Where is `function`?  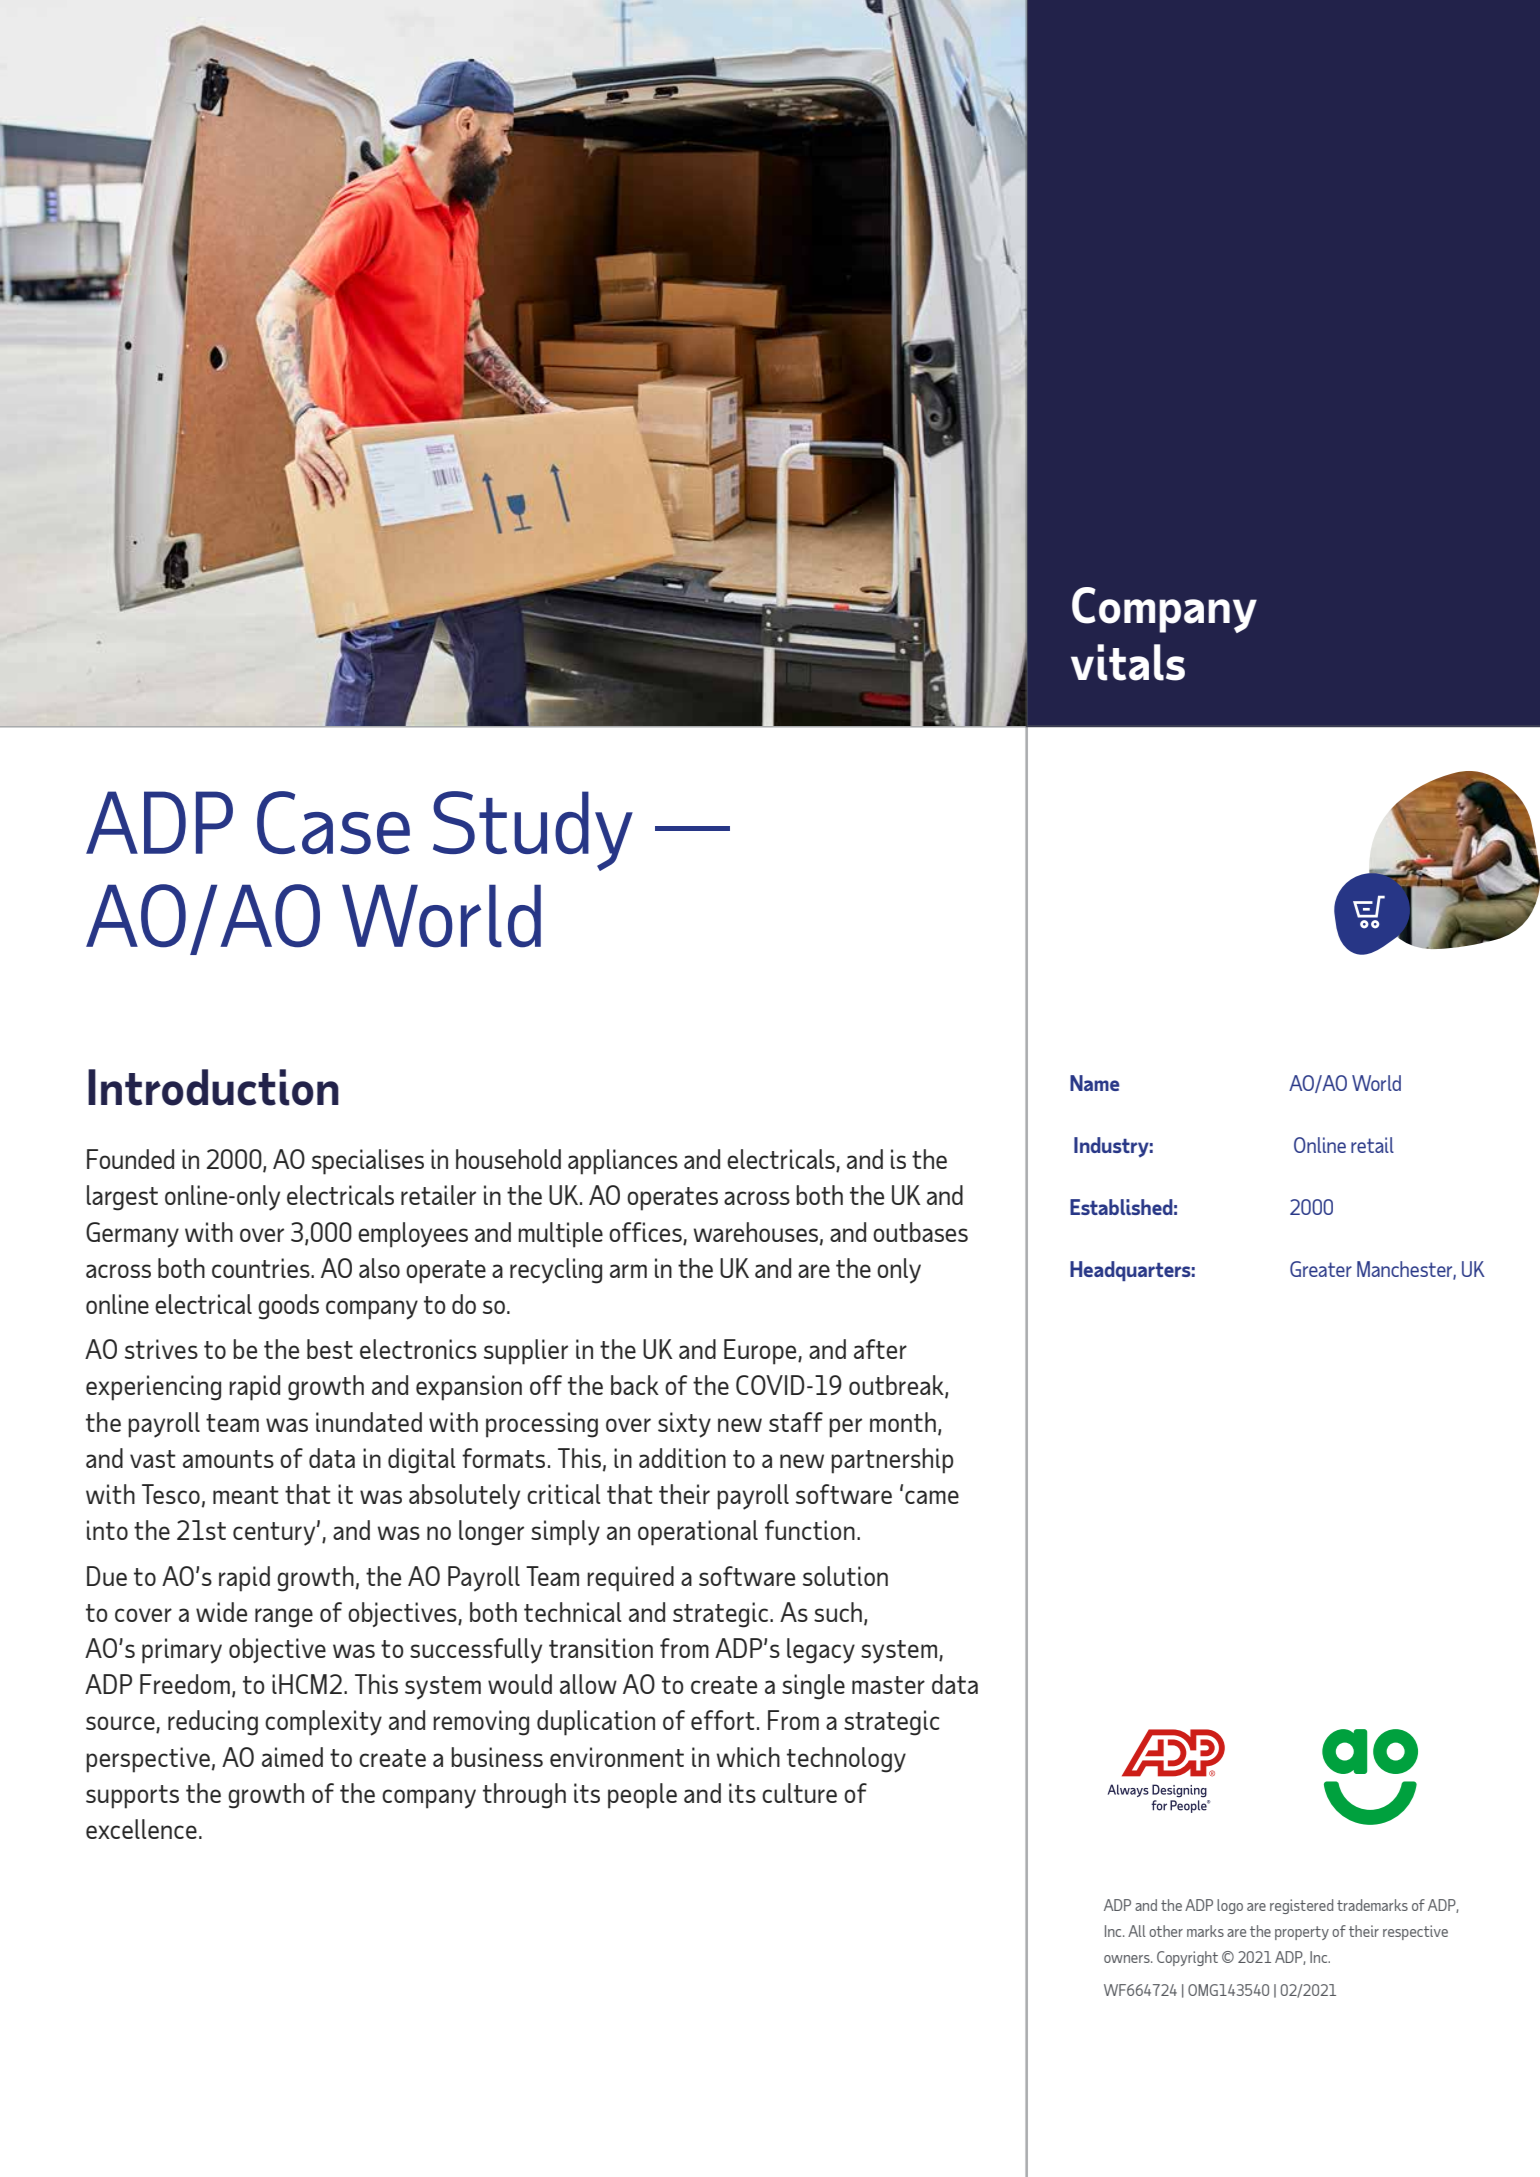 function is located at coordinates (810, 1530).
